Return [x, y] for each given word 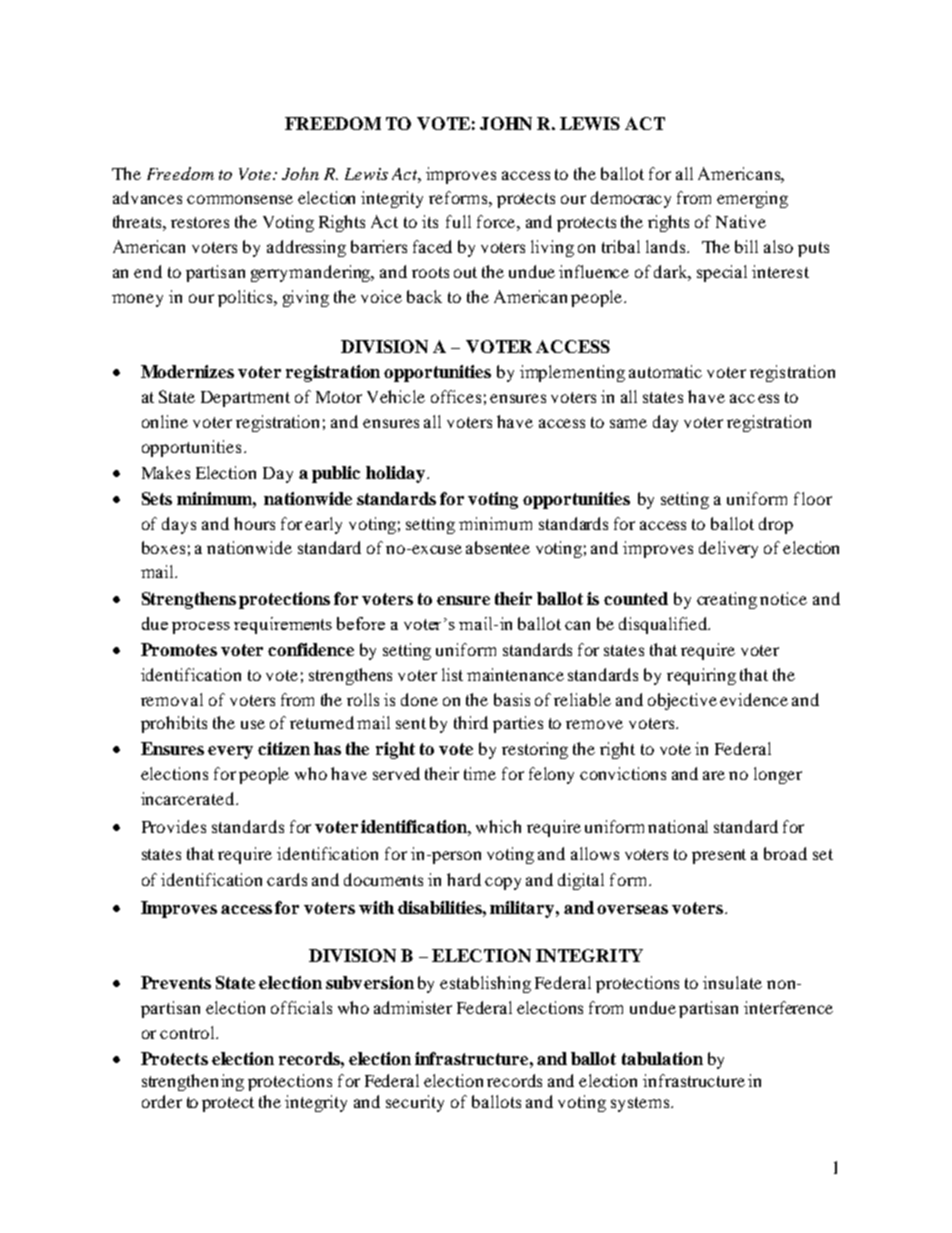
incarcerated [189, 798]
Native [741, 221]
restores [200, 222]
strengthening [193, 1082]
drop [776, 525]
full [458, 221]
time [480, 773]
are [714, 775]
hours [254, 523]
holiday [395, 474]
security [415, 1103]
